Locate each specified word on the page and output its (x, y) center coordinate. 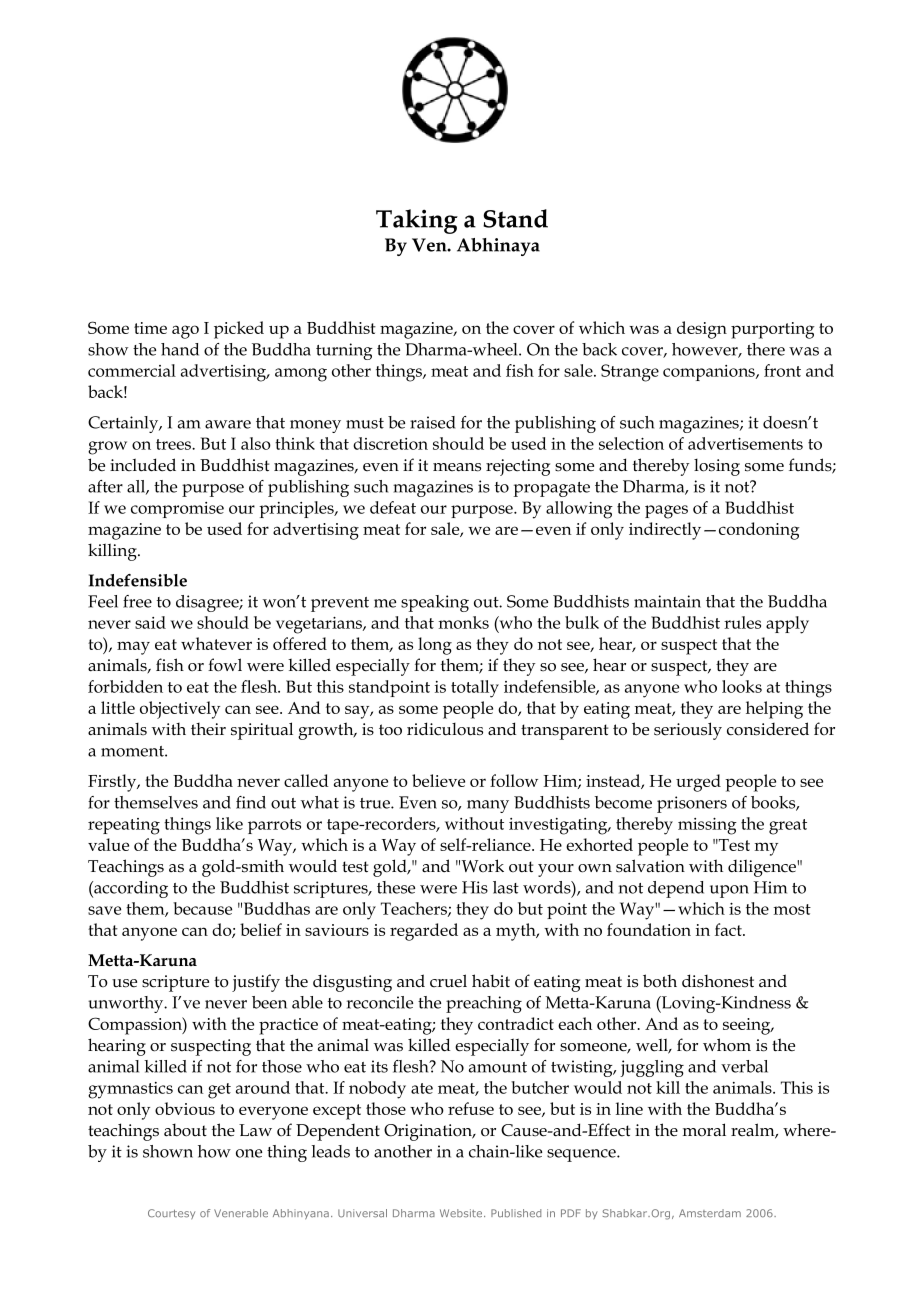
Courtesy (171, 1214)
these (396, 887)
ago (185, 332)
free (137, 601)
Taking (417, 221)
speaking (435, 603)
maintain (667, 601)
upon (729, 891)
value (108, 844)
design (702, 330)
